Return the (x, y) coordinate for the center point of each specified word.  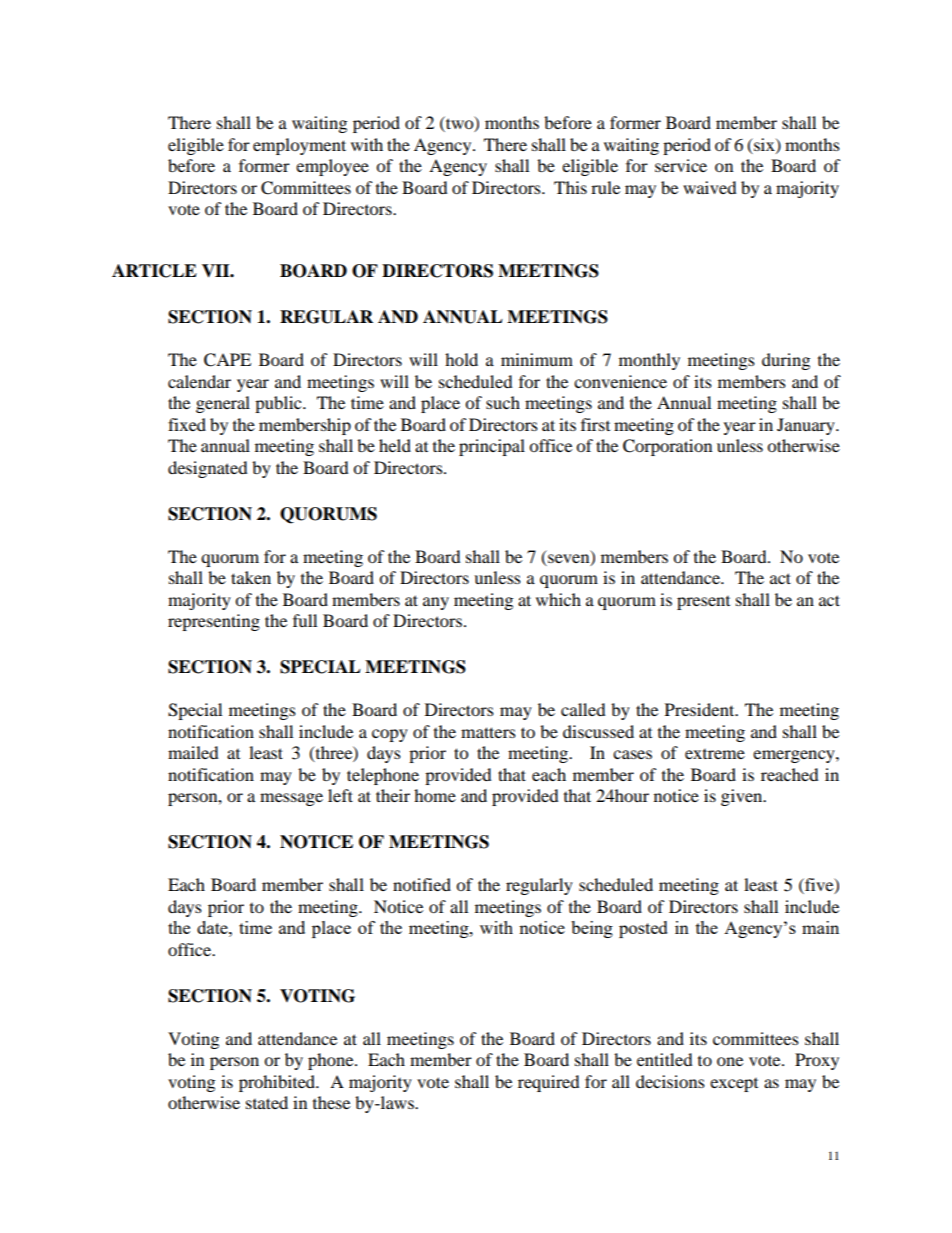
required (549, 1083)
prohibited (278, 1083)
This (570, 187)
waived (710, 187)
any (436, 603)
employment (299, 146)
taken (251, 577)
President (701, 709)
